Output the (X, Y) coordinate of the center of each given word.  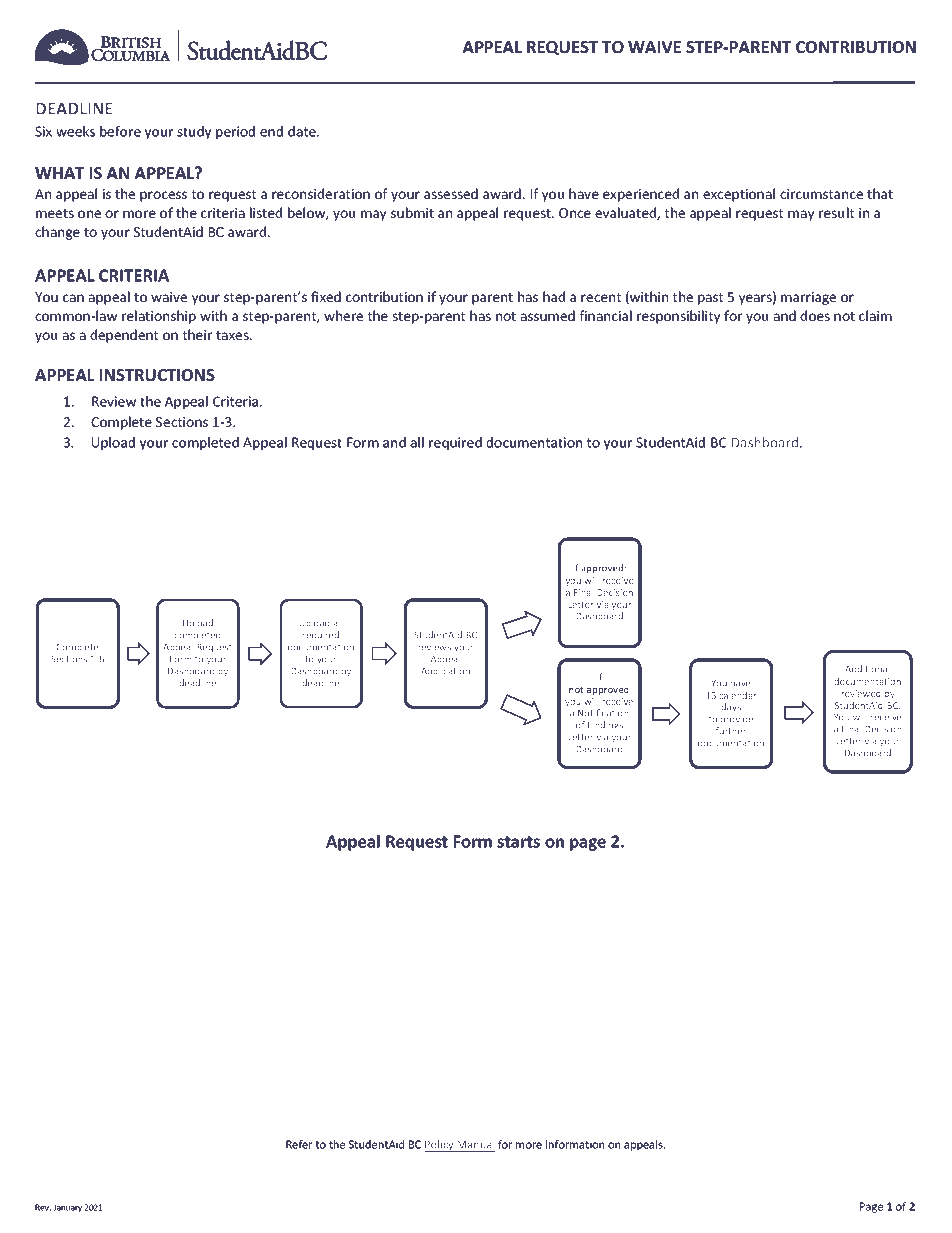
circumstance (821, 194)
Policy (440, 1146)
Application (445, 671)
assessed (451, 193)
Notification (603, 713)
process (163, 196)
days (731, 707)
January (67, 1208)
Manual (476, 1144)
